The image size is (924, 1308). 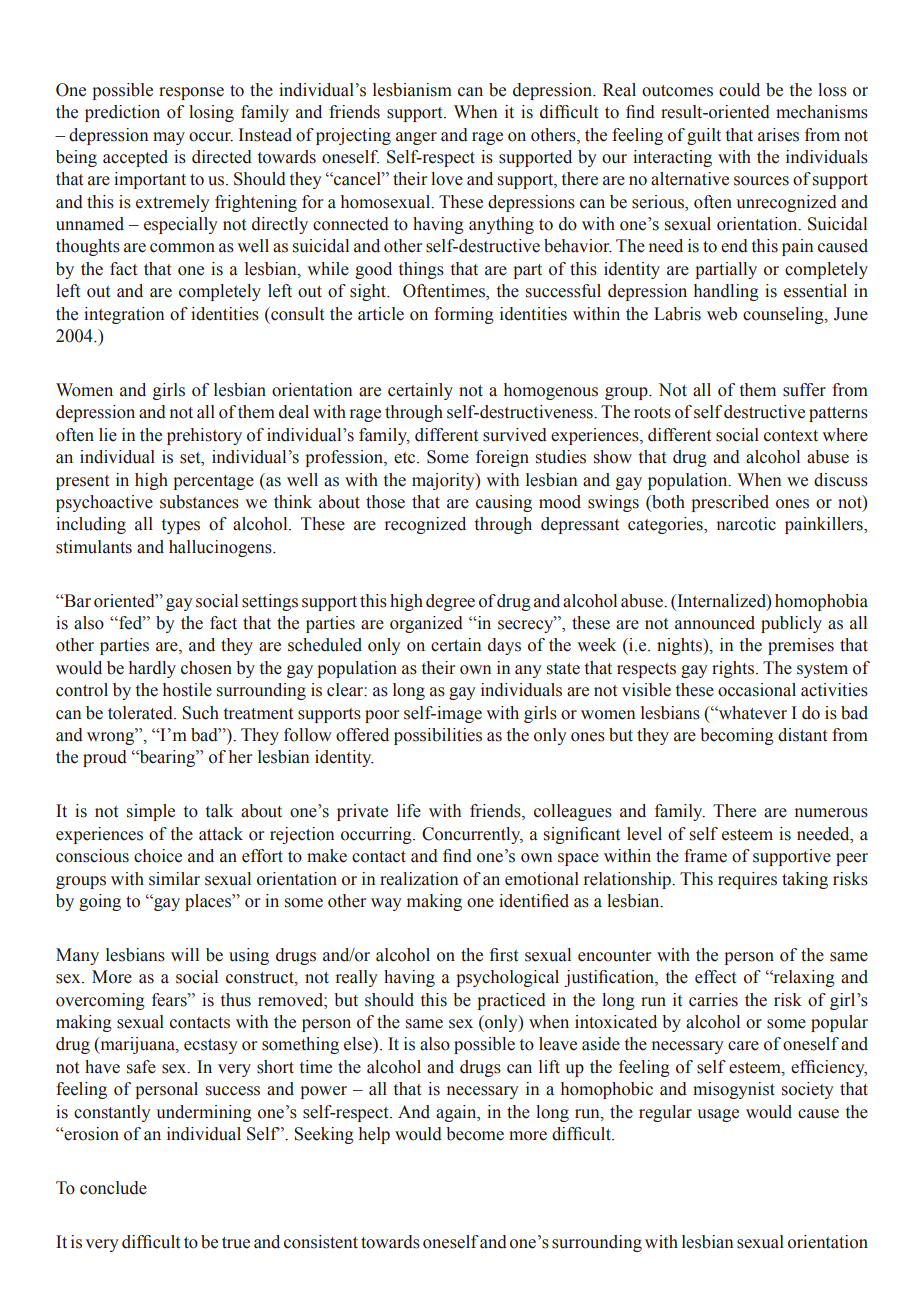 What do you see at coordinates (113, 1188) in the screenshot?
I see `conclude` at bounding box center [113, 1188].
